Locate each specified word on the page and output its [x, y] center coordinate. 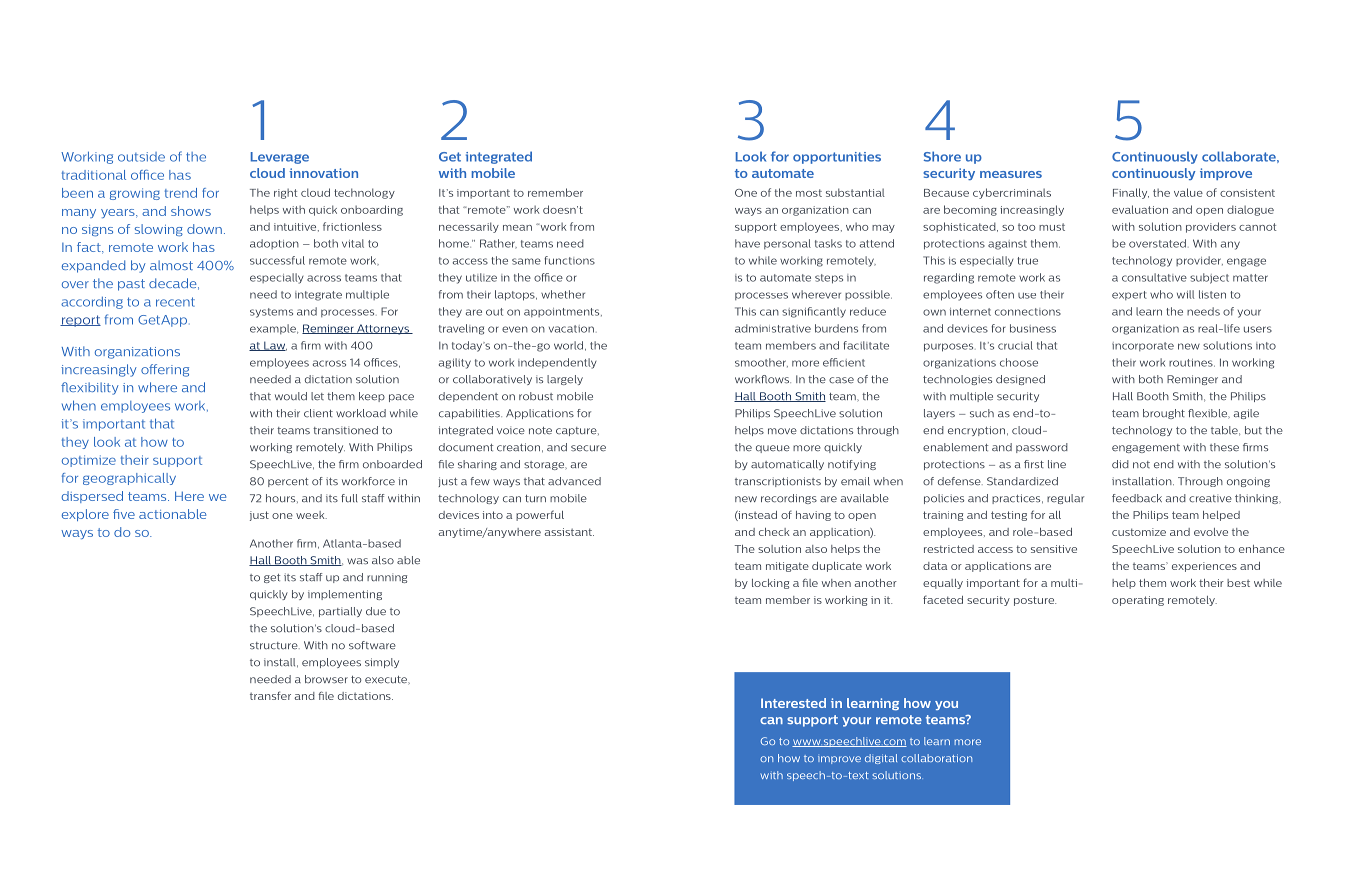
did [1120, 464]
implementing [345, 595]
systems [271, 313]
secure [588, 448]
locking [770, 584]
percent [288, 482]
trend [181, 193]
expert [1129, 295]
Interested [793, 703]
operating [1138, 601]
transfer [270, 695]
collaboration [936, 758]
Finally [1131, 193]
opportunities [837, 158]
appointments [563, 312]
